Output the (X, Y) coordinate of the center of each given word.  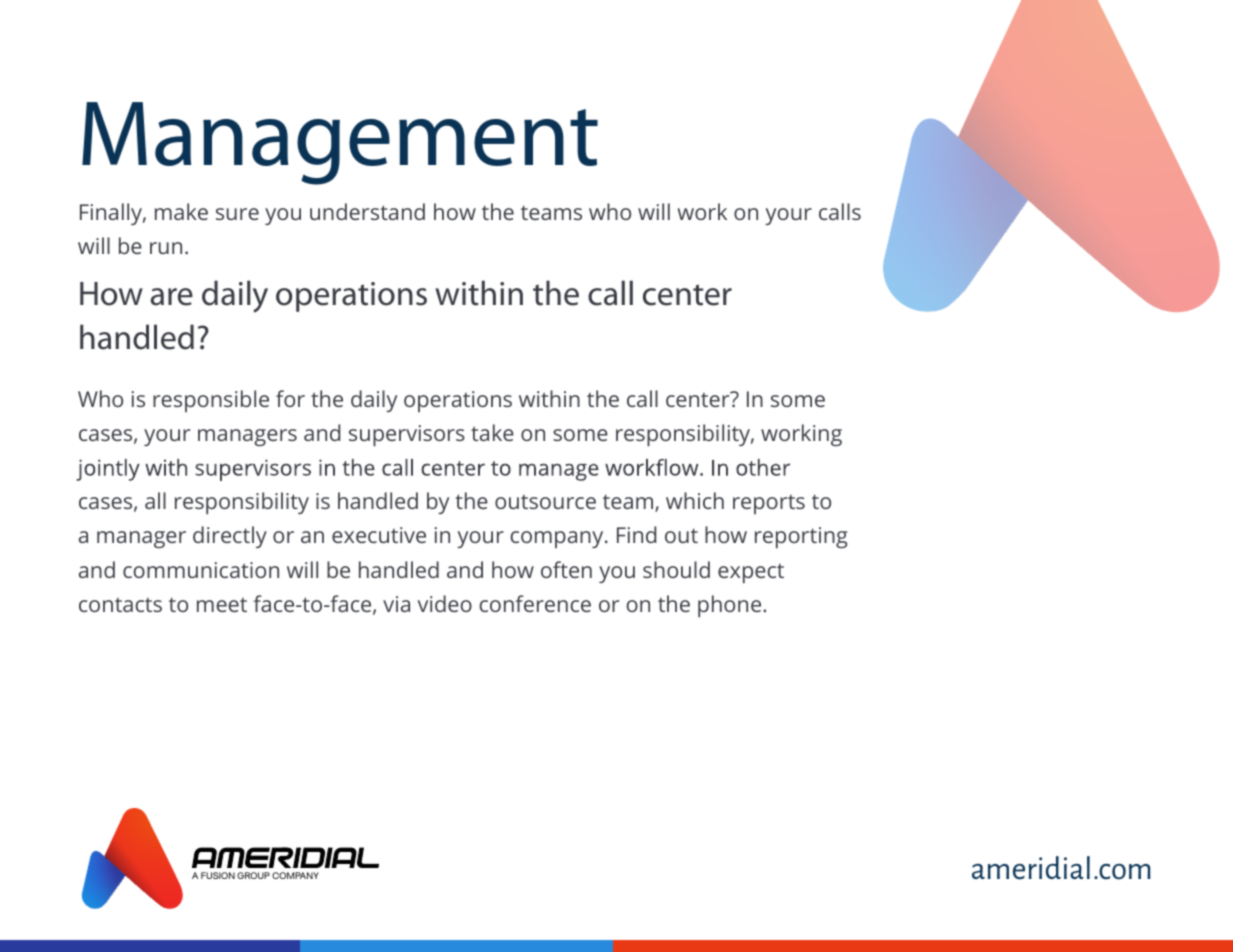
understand (367, 211)
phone (731, 606)
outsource (545, 502)
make (181, 211)
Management (340, 143)
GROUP (253, 875)
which (695, 500)
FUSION (218, 875)
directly (230, 537)
